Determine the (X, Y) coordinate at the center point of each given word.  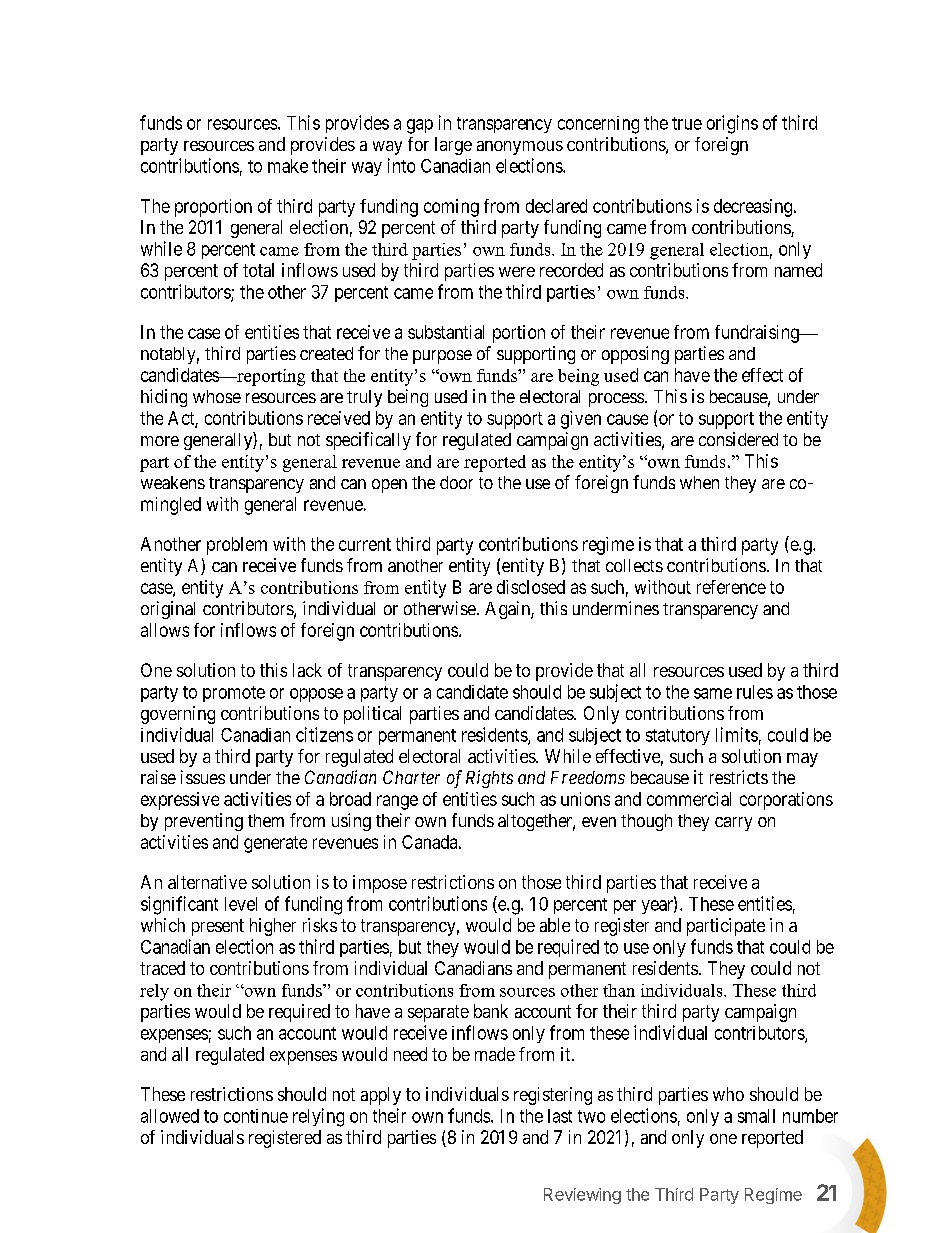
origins (732, 124)
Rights (489, 779)
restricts (739, 777)
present (218, 927)
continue (256, 1116)
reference (731, 587)
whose (217, 396)
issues (203, 777)
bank (491, 1011)
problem (237, 546)
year (658, 907)
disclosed (531, 587)
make (288, 166)
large (453, 146)
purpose (442, 357)
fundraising (758, 334)
